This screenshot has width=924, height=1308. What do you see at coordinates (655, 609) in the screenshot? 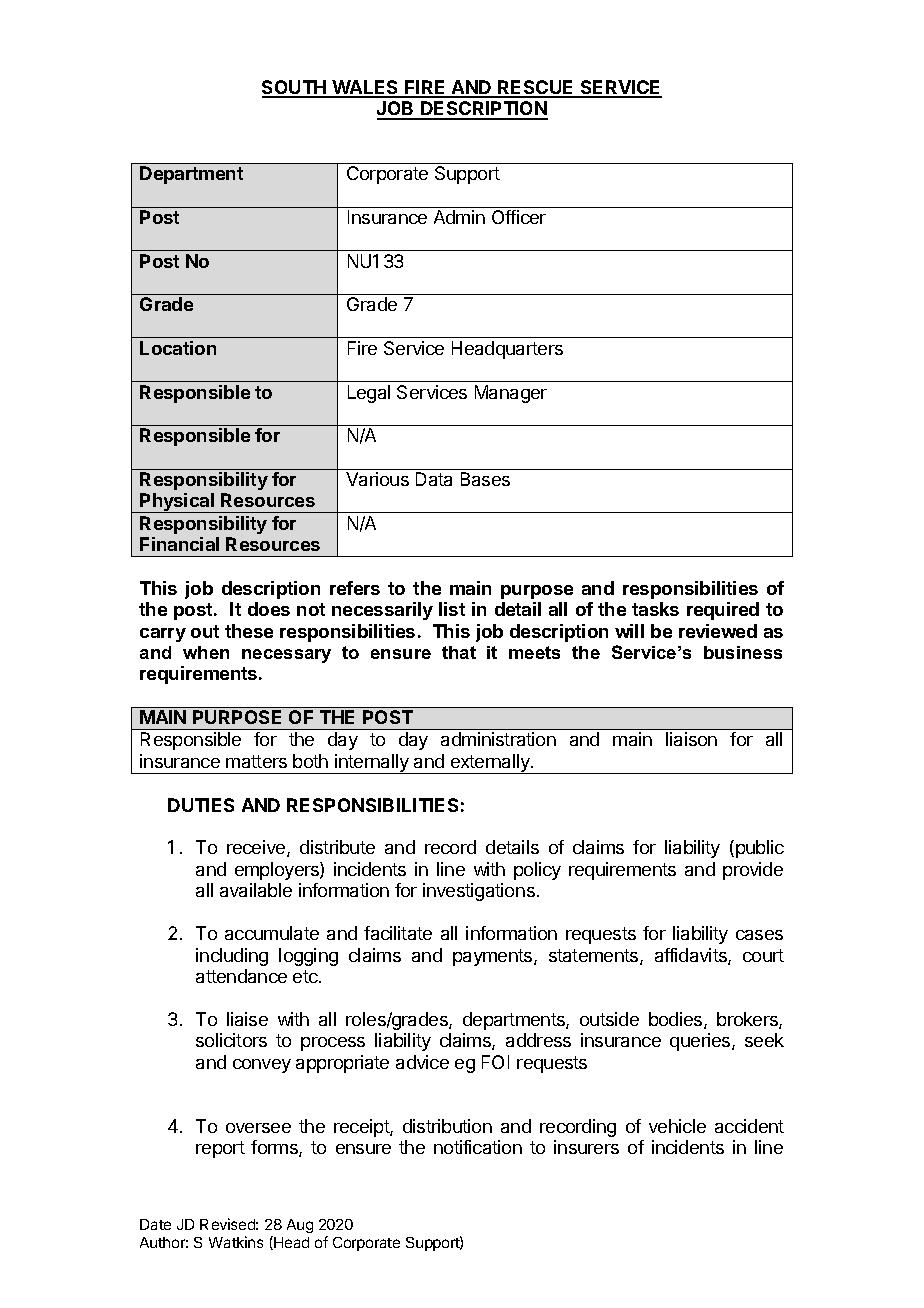
I see `tasks` at bounding box center [655, 609].
